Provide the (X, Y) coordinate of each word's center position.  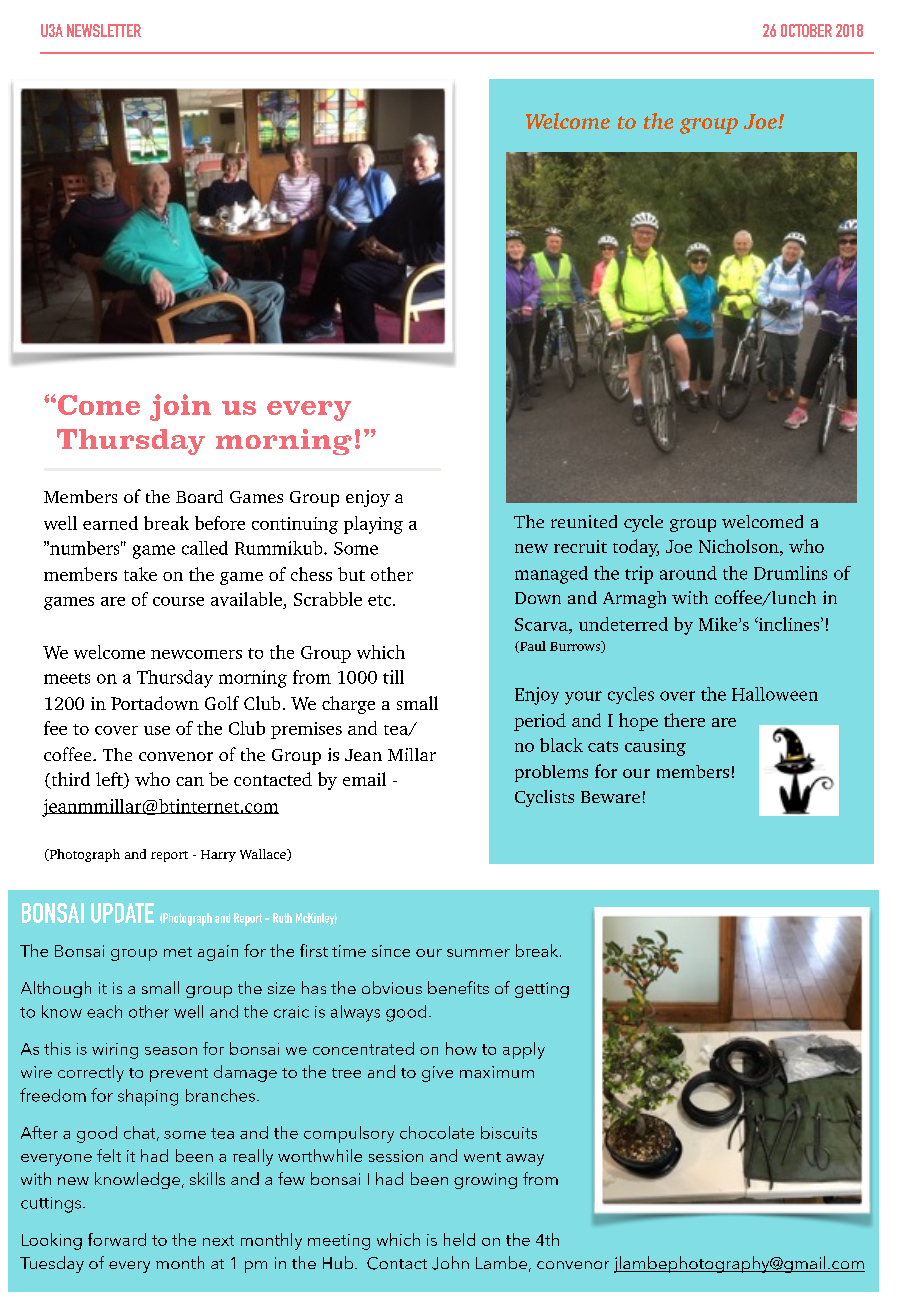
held (459, 1239)
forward (117, 1239)
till (393, 677)
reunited (584, 521)
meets (67, 678)
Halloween (775, 694)
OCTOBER (806, 30)
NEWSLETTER (104, 30)
